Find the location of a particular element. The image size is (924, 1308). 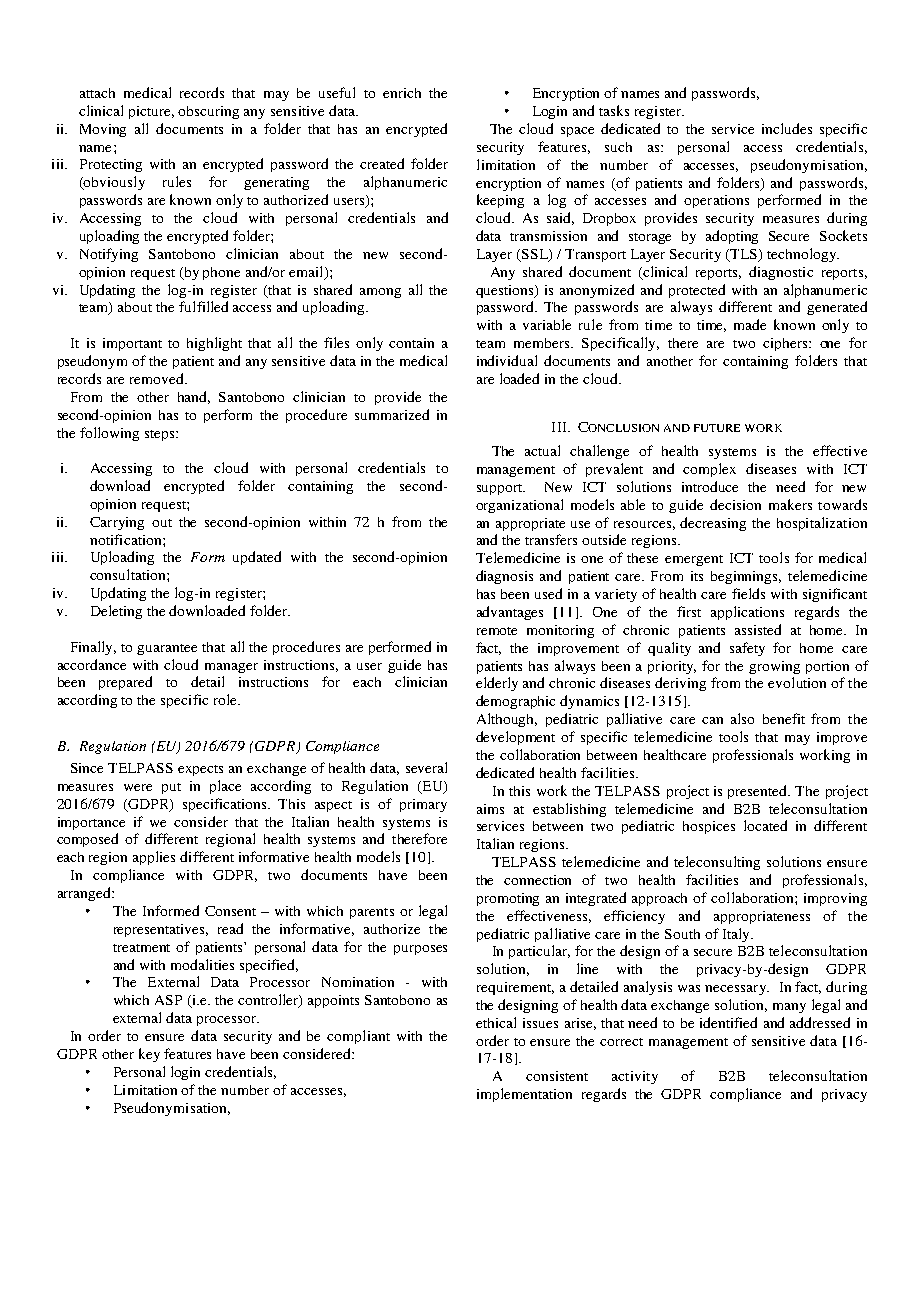

applies is located at coordinates (154, 858).
